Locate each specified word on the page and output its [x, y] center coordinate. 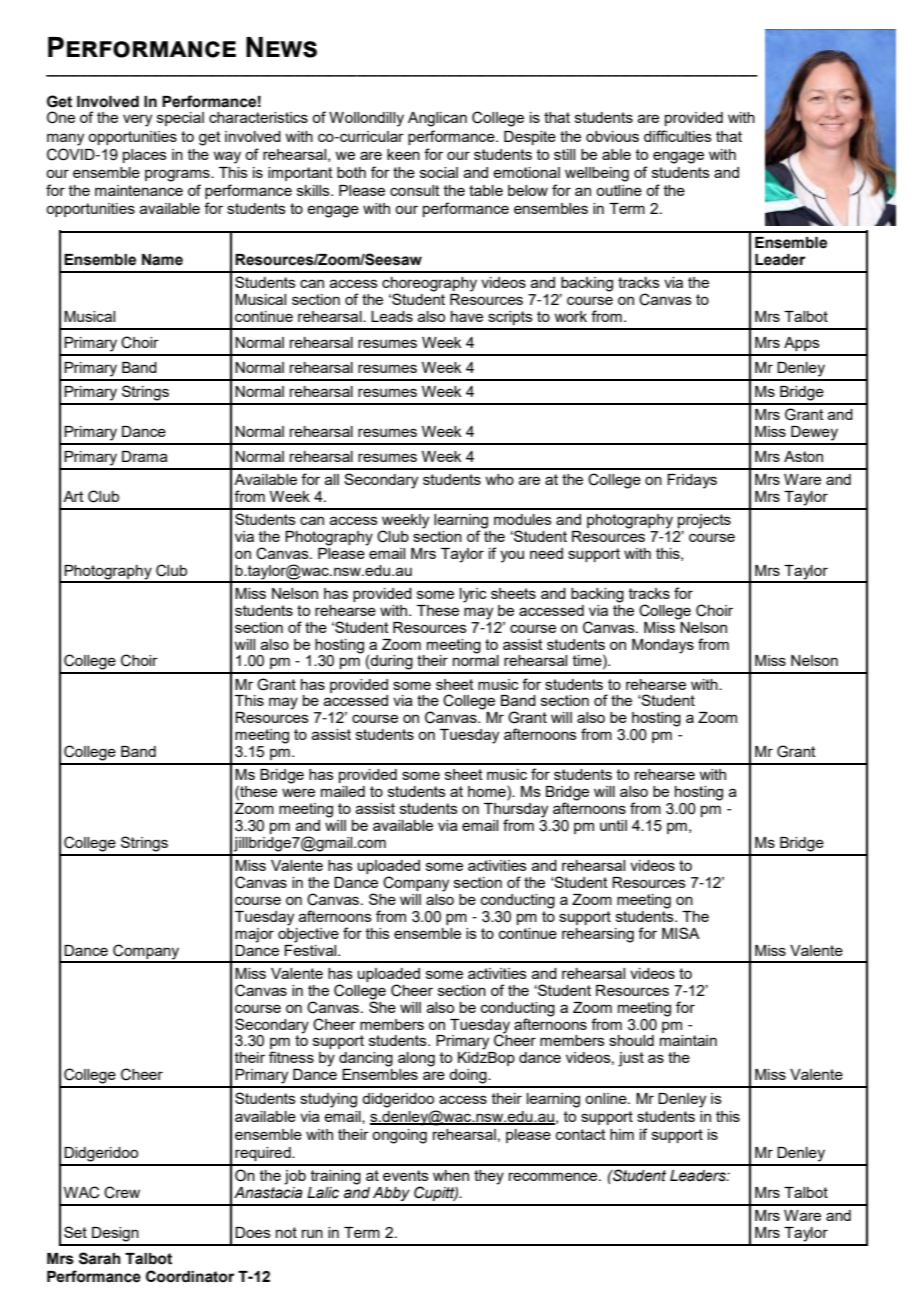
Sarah [100, 1258]
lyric [473, 595]
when [451, 1175]
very [137, 120]
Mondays [663, 646]
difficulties [678, 136]
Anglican [437, 119]
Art [73, 496]
